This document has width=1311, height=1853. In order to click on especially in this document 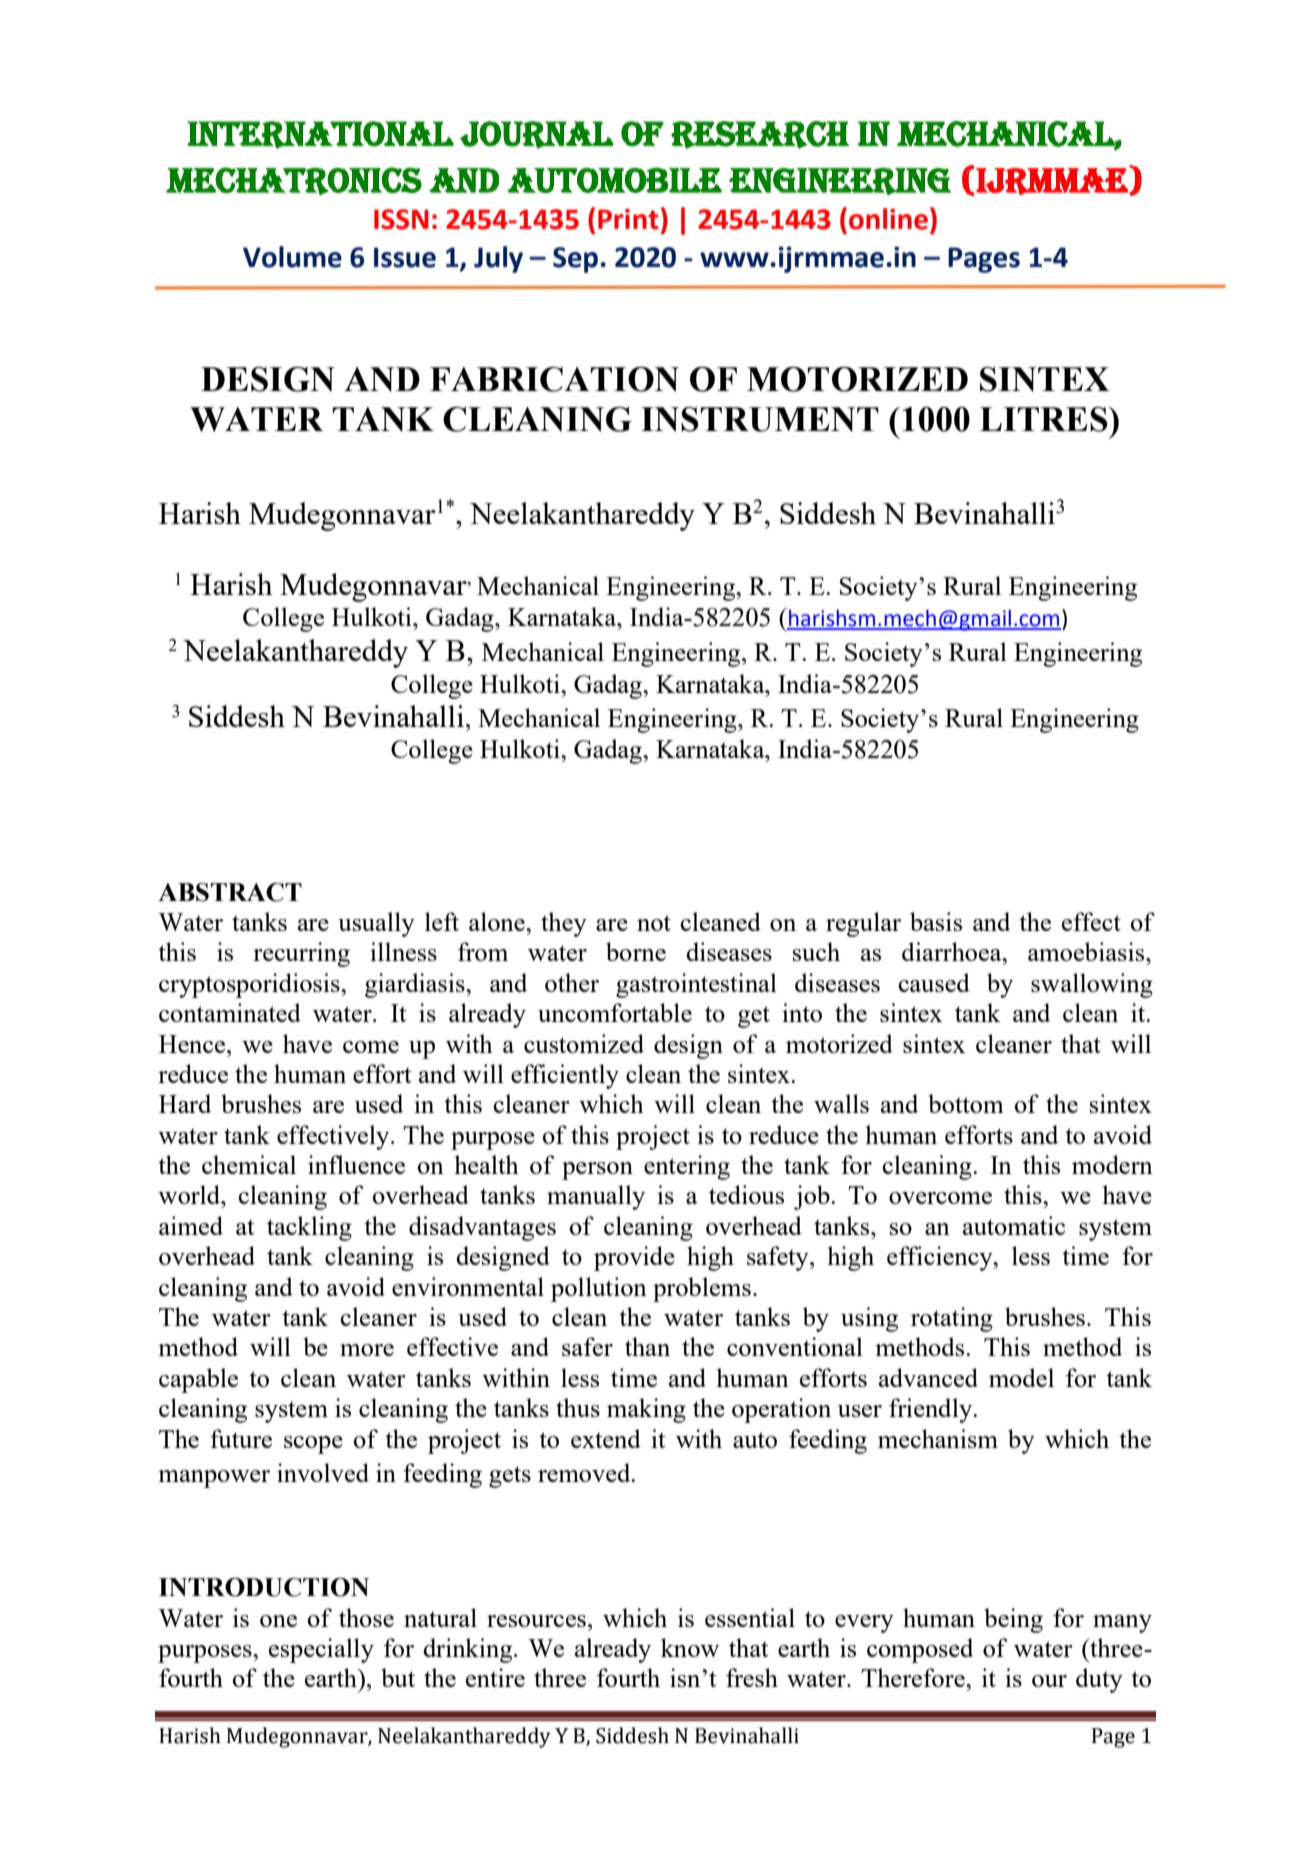, I will do `click(321, 1650)`.
